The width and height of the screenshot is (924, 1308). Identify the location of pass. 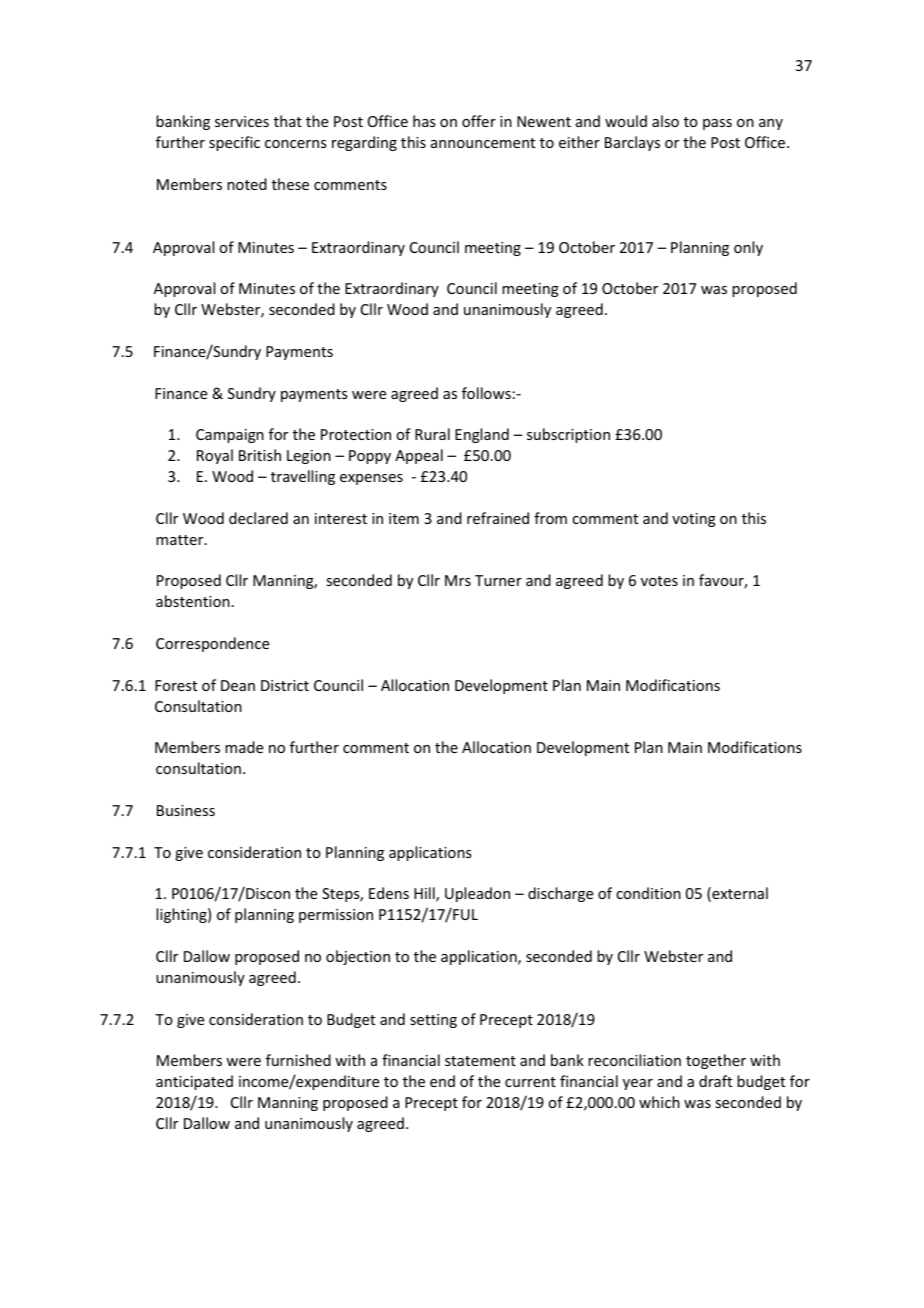
(717, 124).
